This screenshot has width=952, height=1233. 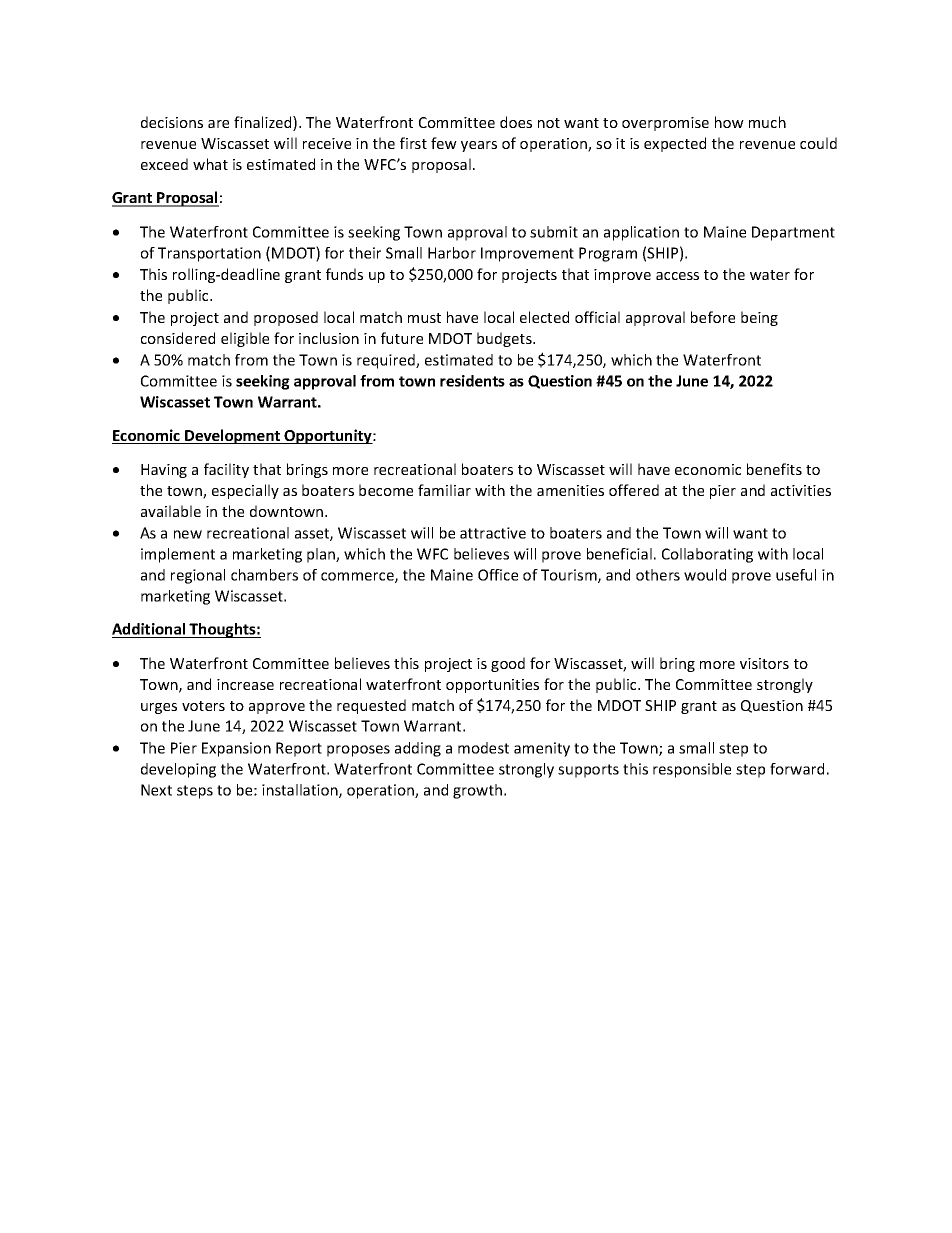 I want to click on are, so click(x=218, y=124).
